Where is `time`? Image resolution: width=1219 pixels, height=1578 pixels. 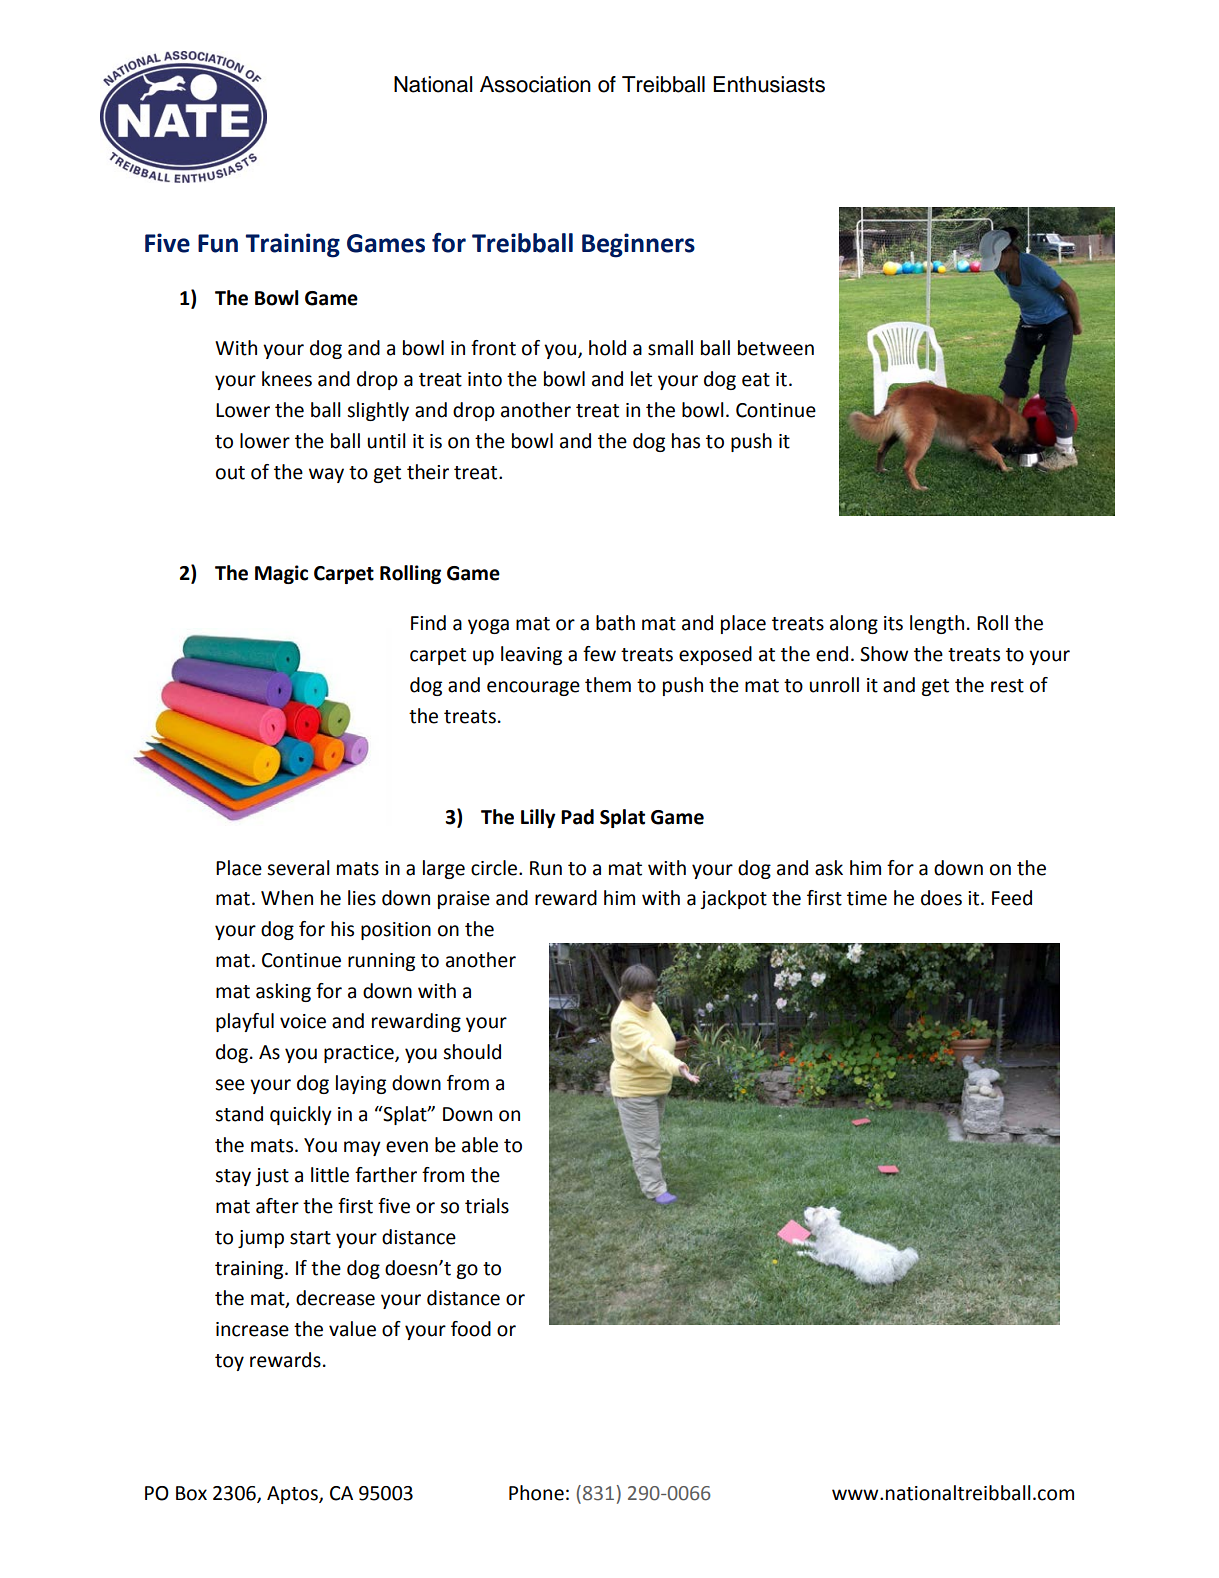 time is located at coordinates (867, 898).
